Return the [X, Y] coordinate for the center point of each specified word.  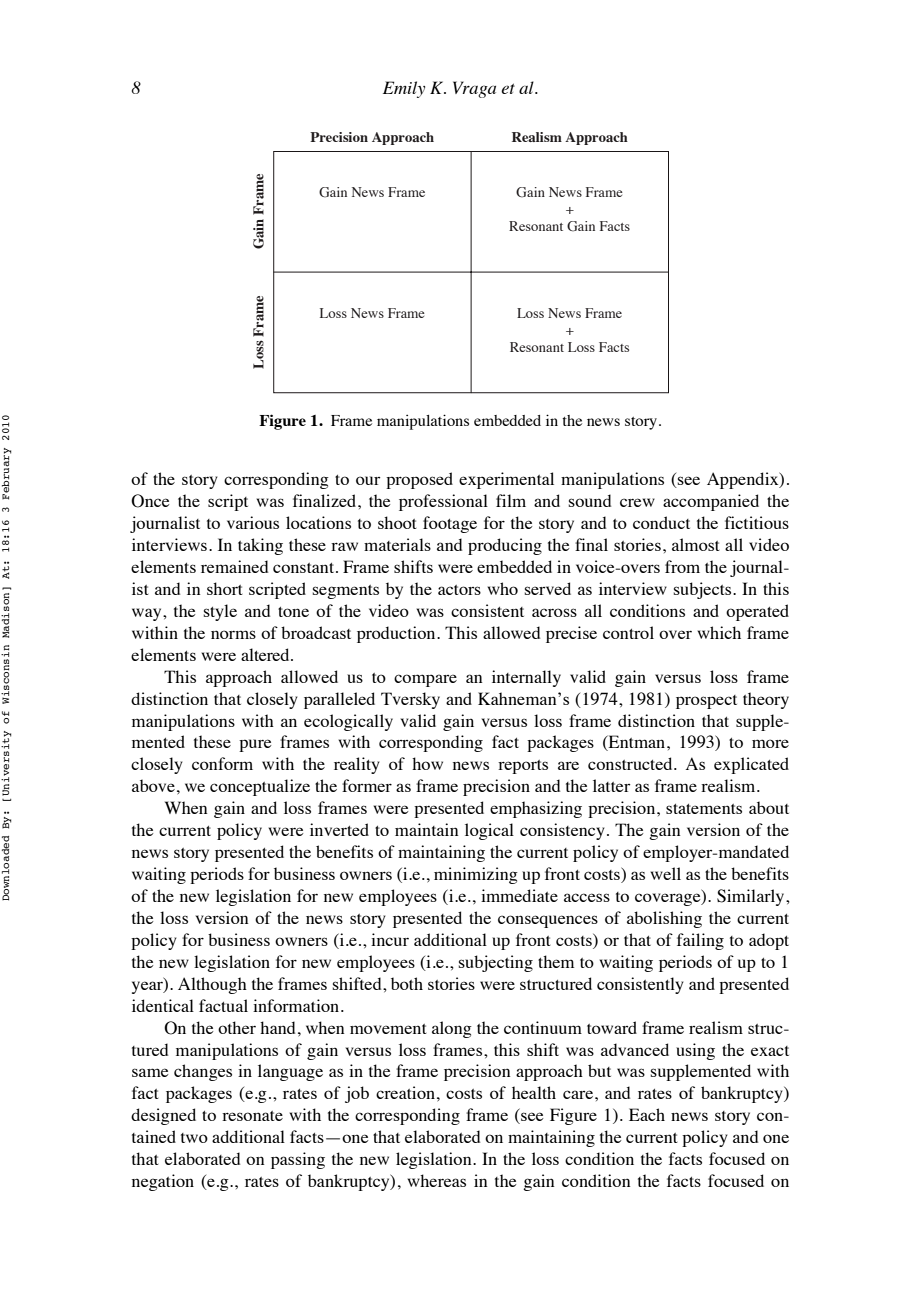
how [427, 763]
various [253, 522]
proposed [419, 480]
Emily [404, 89]
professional [443, 502]
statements [704, 809]
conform [222, 763]
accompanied [711, 502]
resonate [252, 1116]
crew [637, 502]
